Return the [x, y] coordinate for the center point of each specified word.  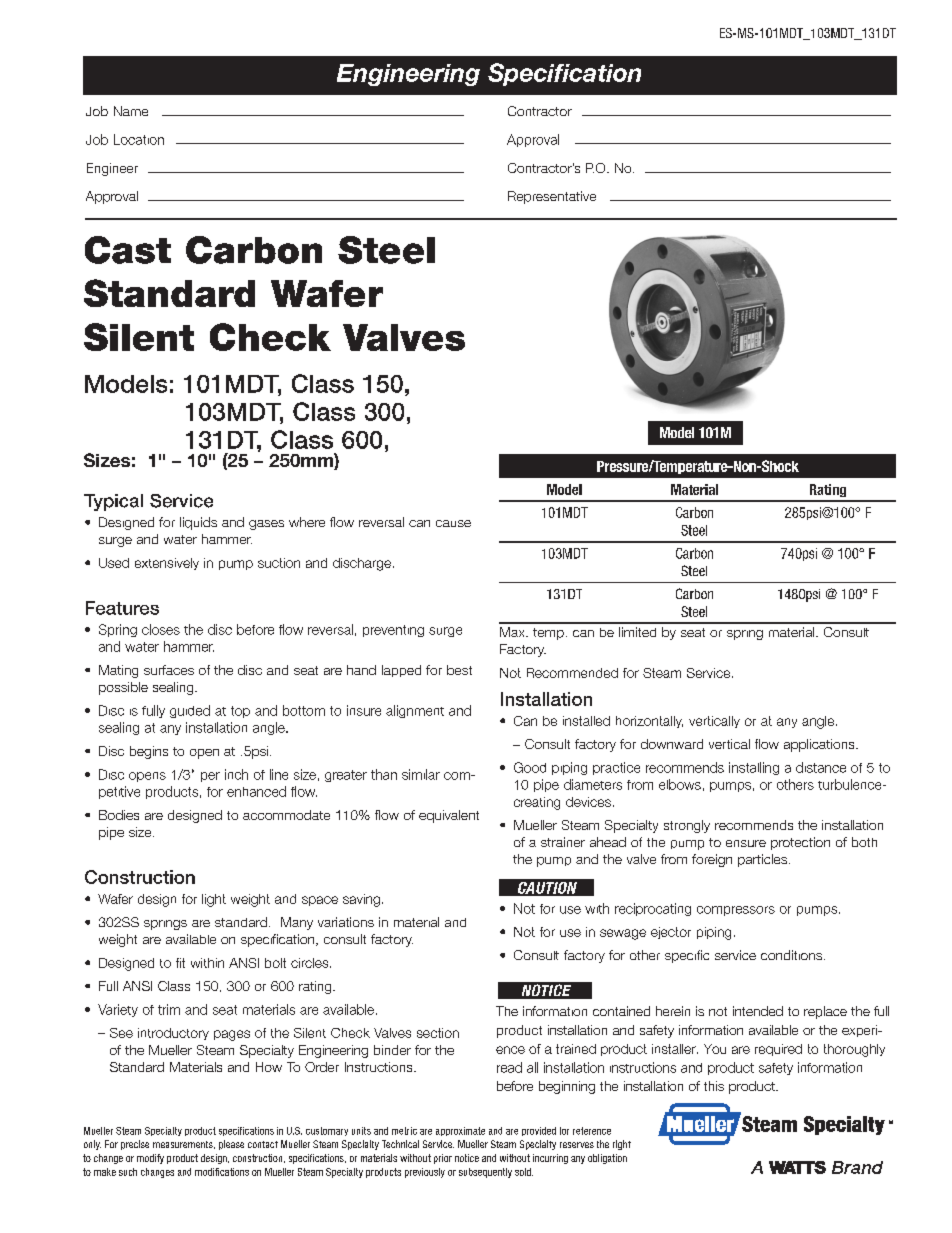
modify [150, 1159]
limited [637, 632]
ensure [746, 843]
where [307, 522]
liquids [198, 523]
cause [453, 523]
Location [139, 139]
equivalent [449, 816]
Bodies [119, 815]
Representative [552, 197]
